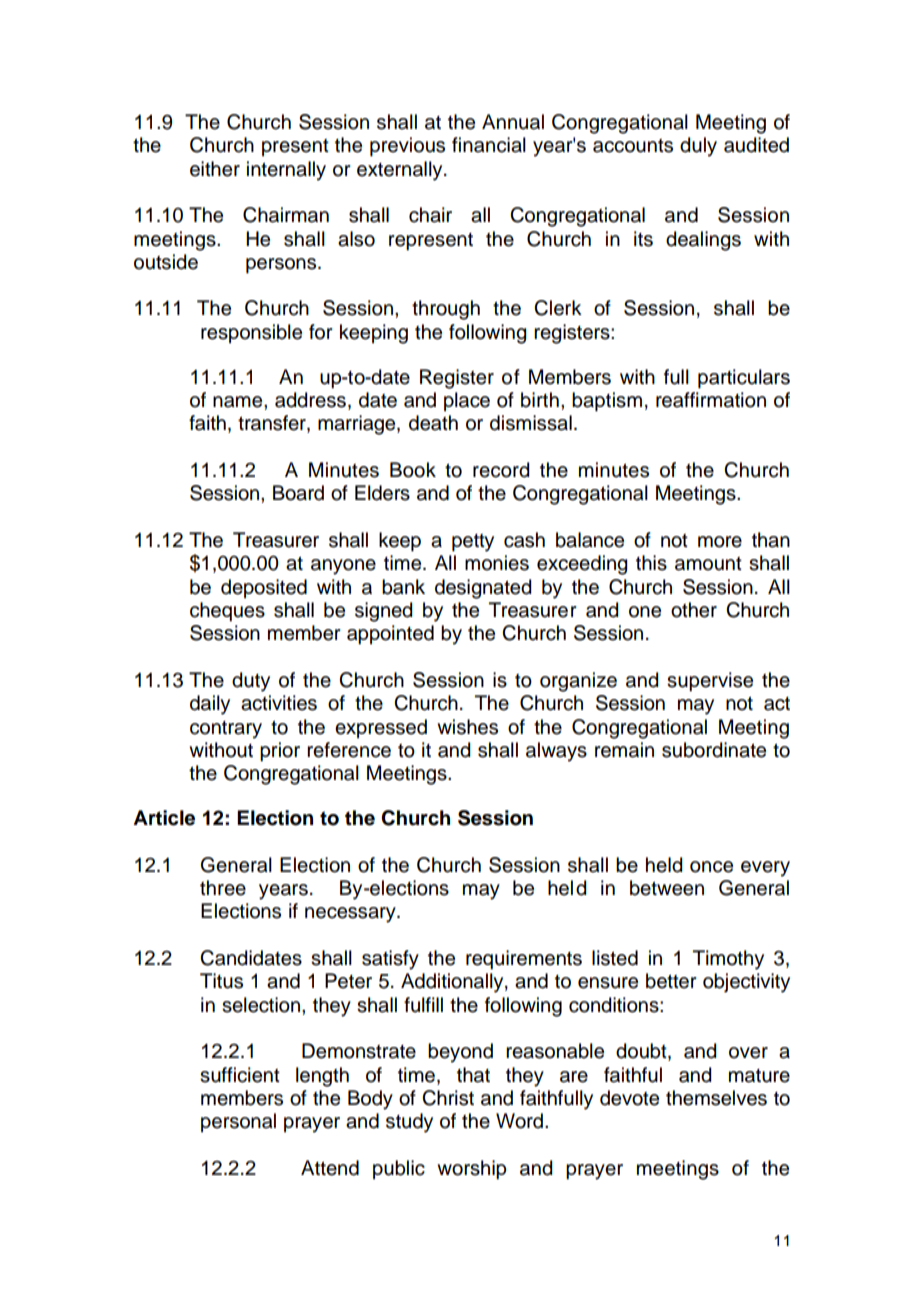 This screenshot has width=924, height=1307. Describe the element at coordinates (716, 1098) in the screenshot. I see `themselves` at that location.
